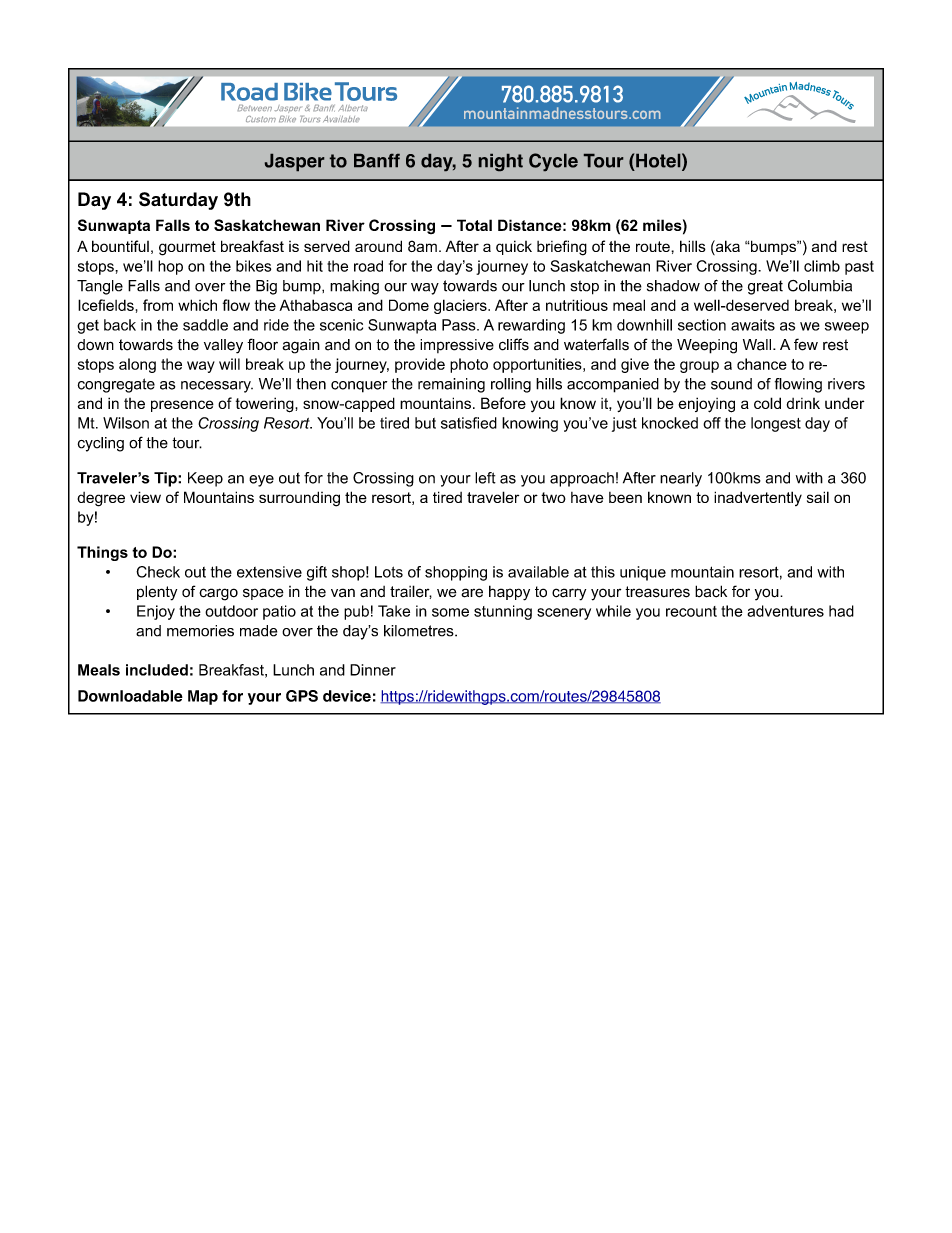  What do you see at coordinates (501, 162) in the screenshot?
I see `night` at bounding box center [501, 162].
